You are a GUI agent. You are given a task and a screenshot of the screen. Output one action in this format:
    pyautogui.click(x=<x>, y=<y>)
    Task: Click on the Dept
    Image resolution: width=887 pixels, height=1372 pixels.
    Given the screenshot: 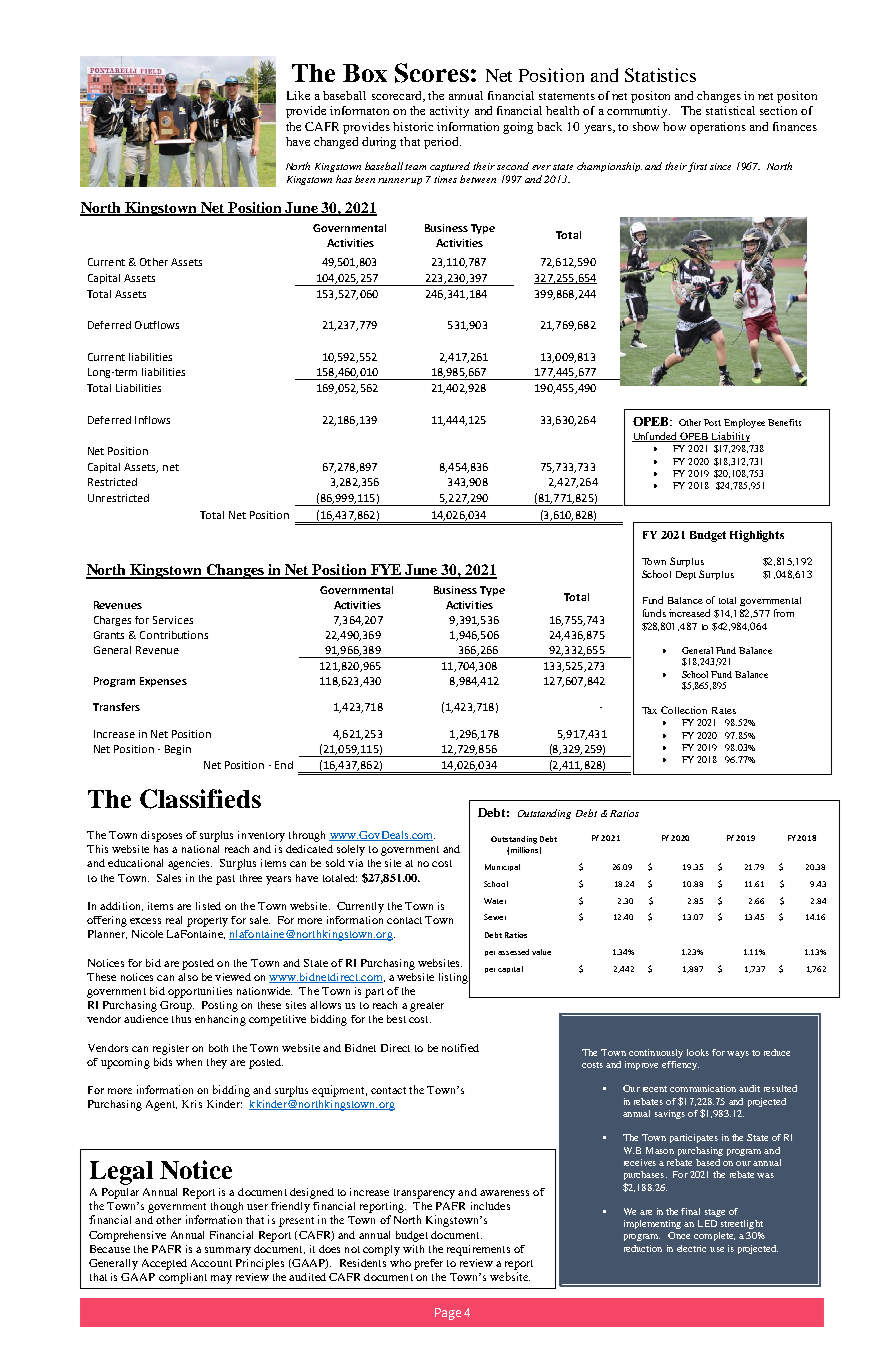 What is the action you would take?
    pyautogui.click(x=686, y=575)
